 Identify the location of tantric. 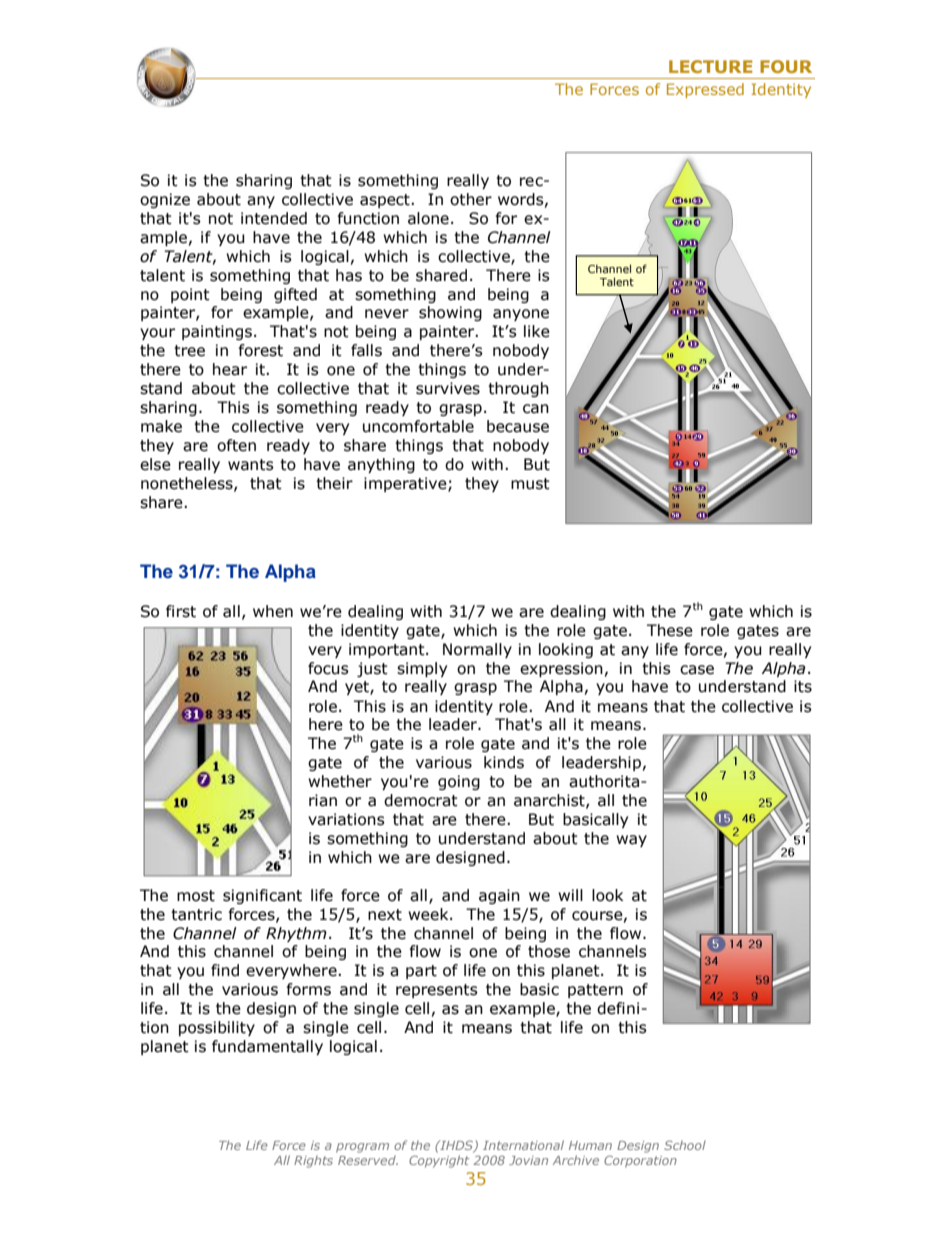
(196, 914).
